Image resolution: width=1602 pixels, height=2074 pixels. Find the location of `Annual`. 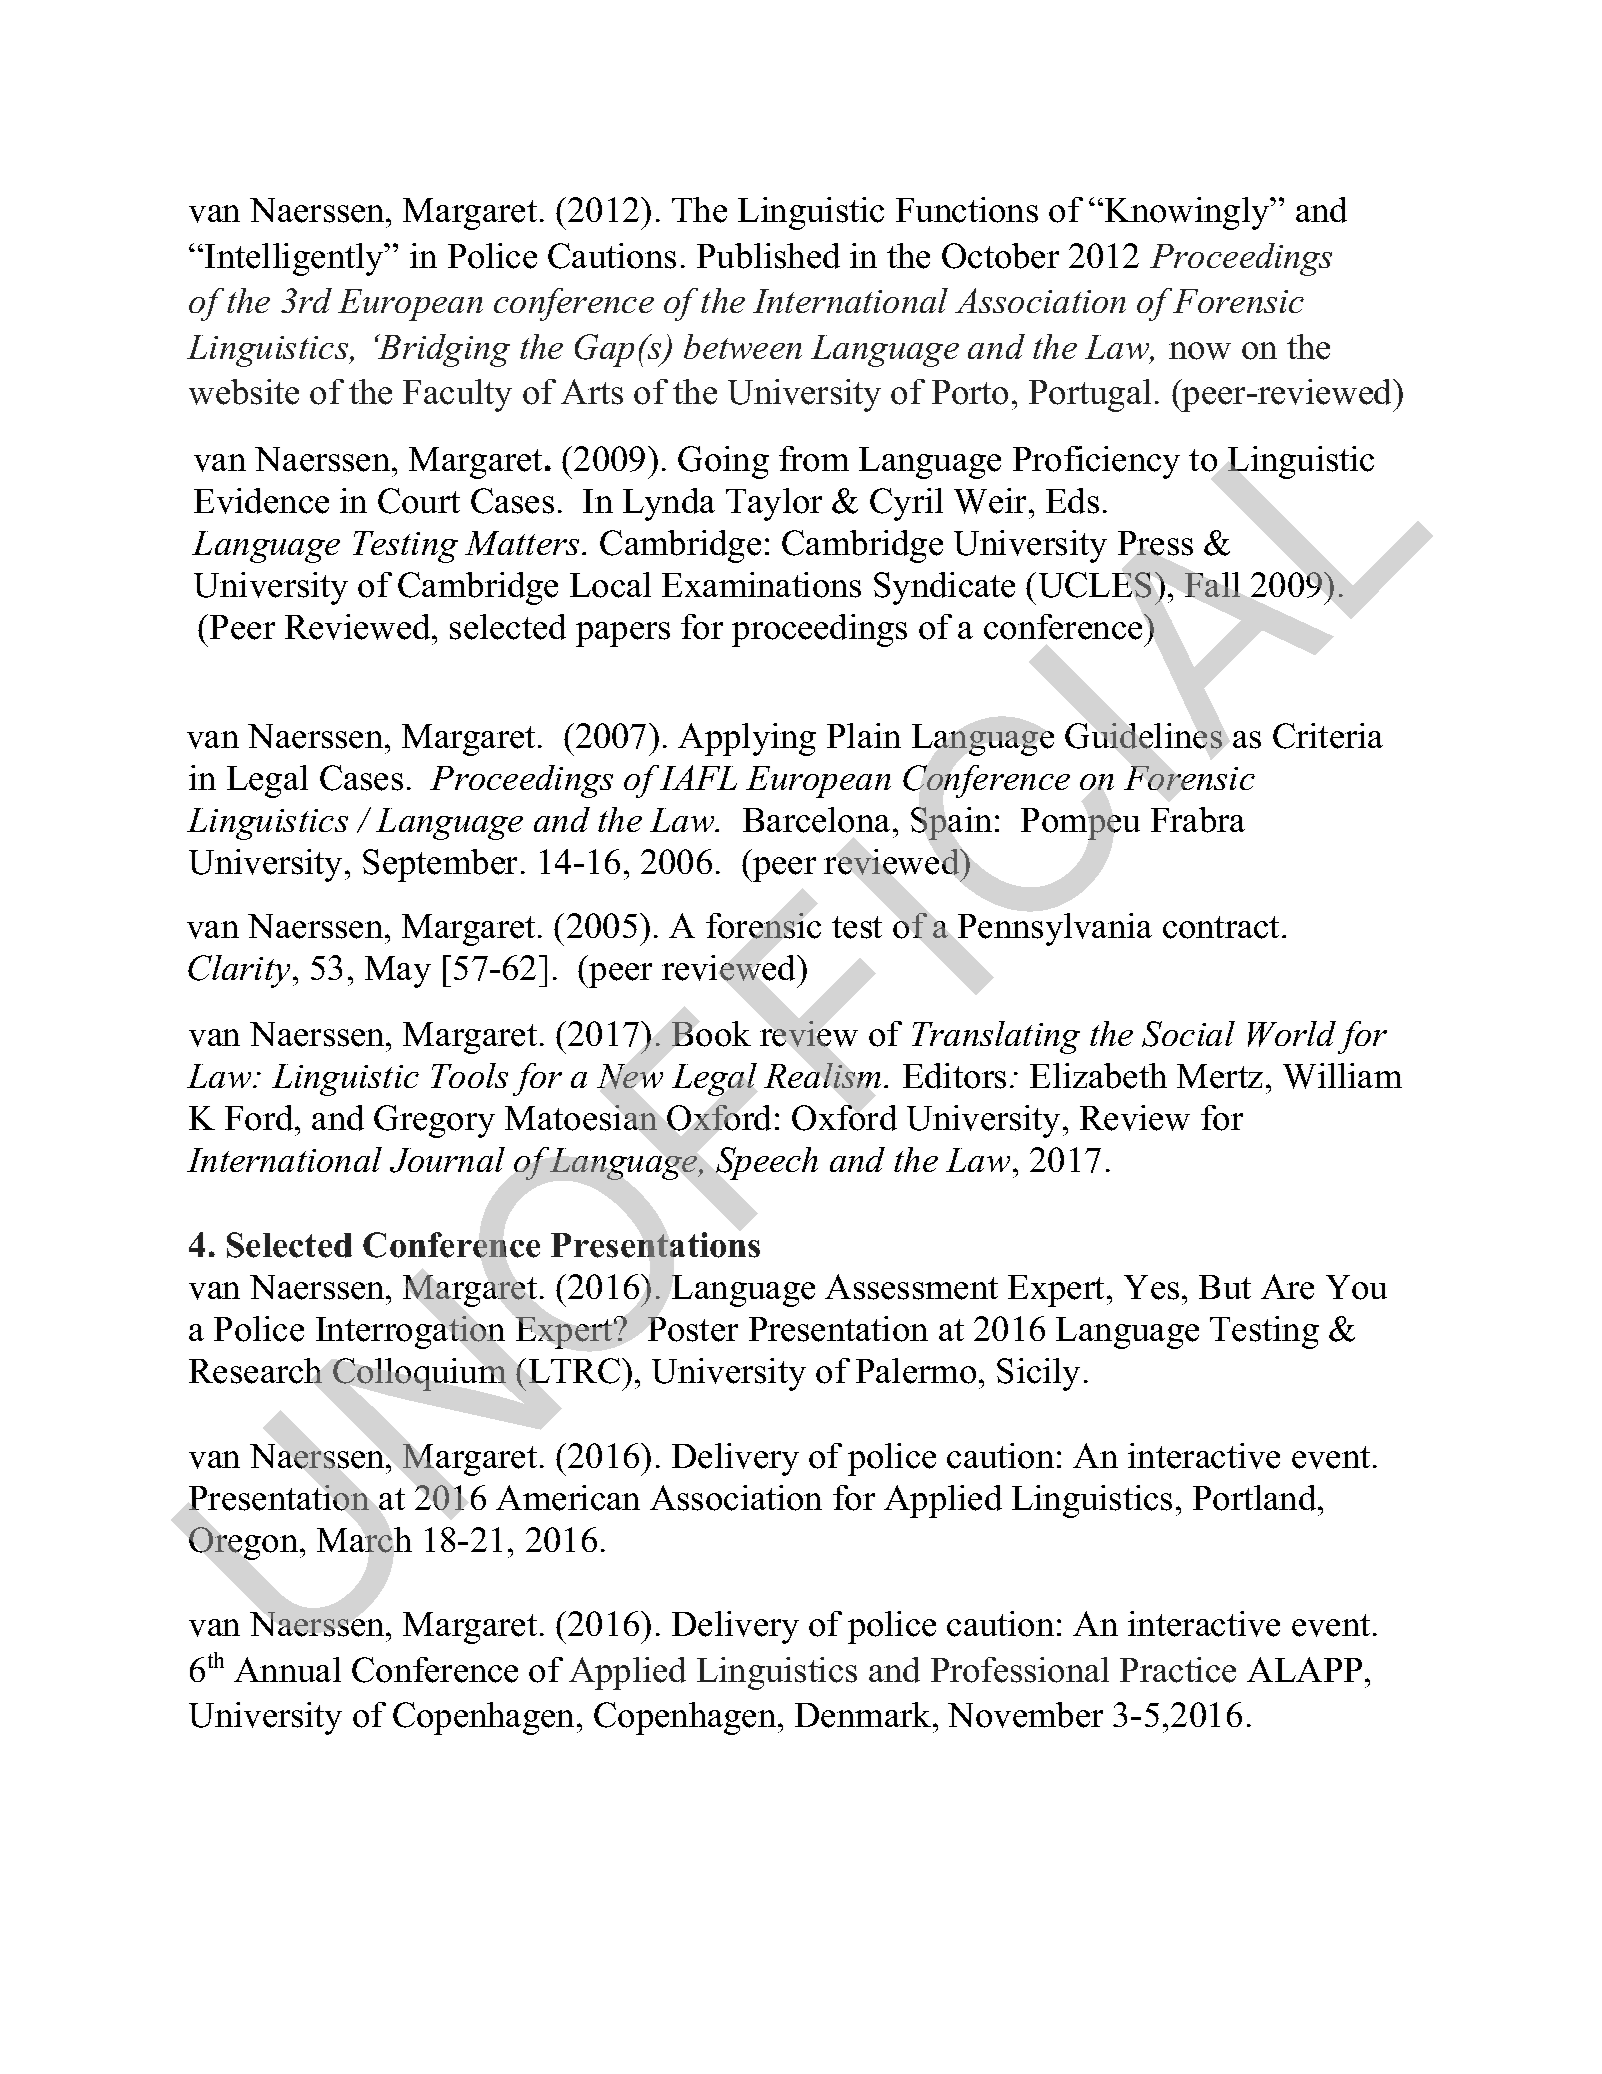

Annual is located at coordinates (287, 1669).
